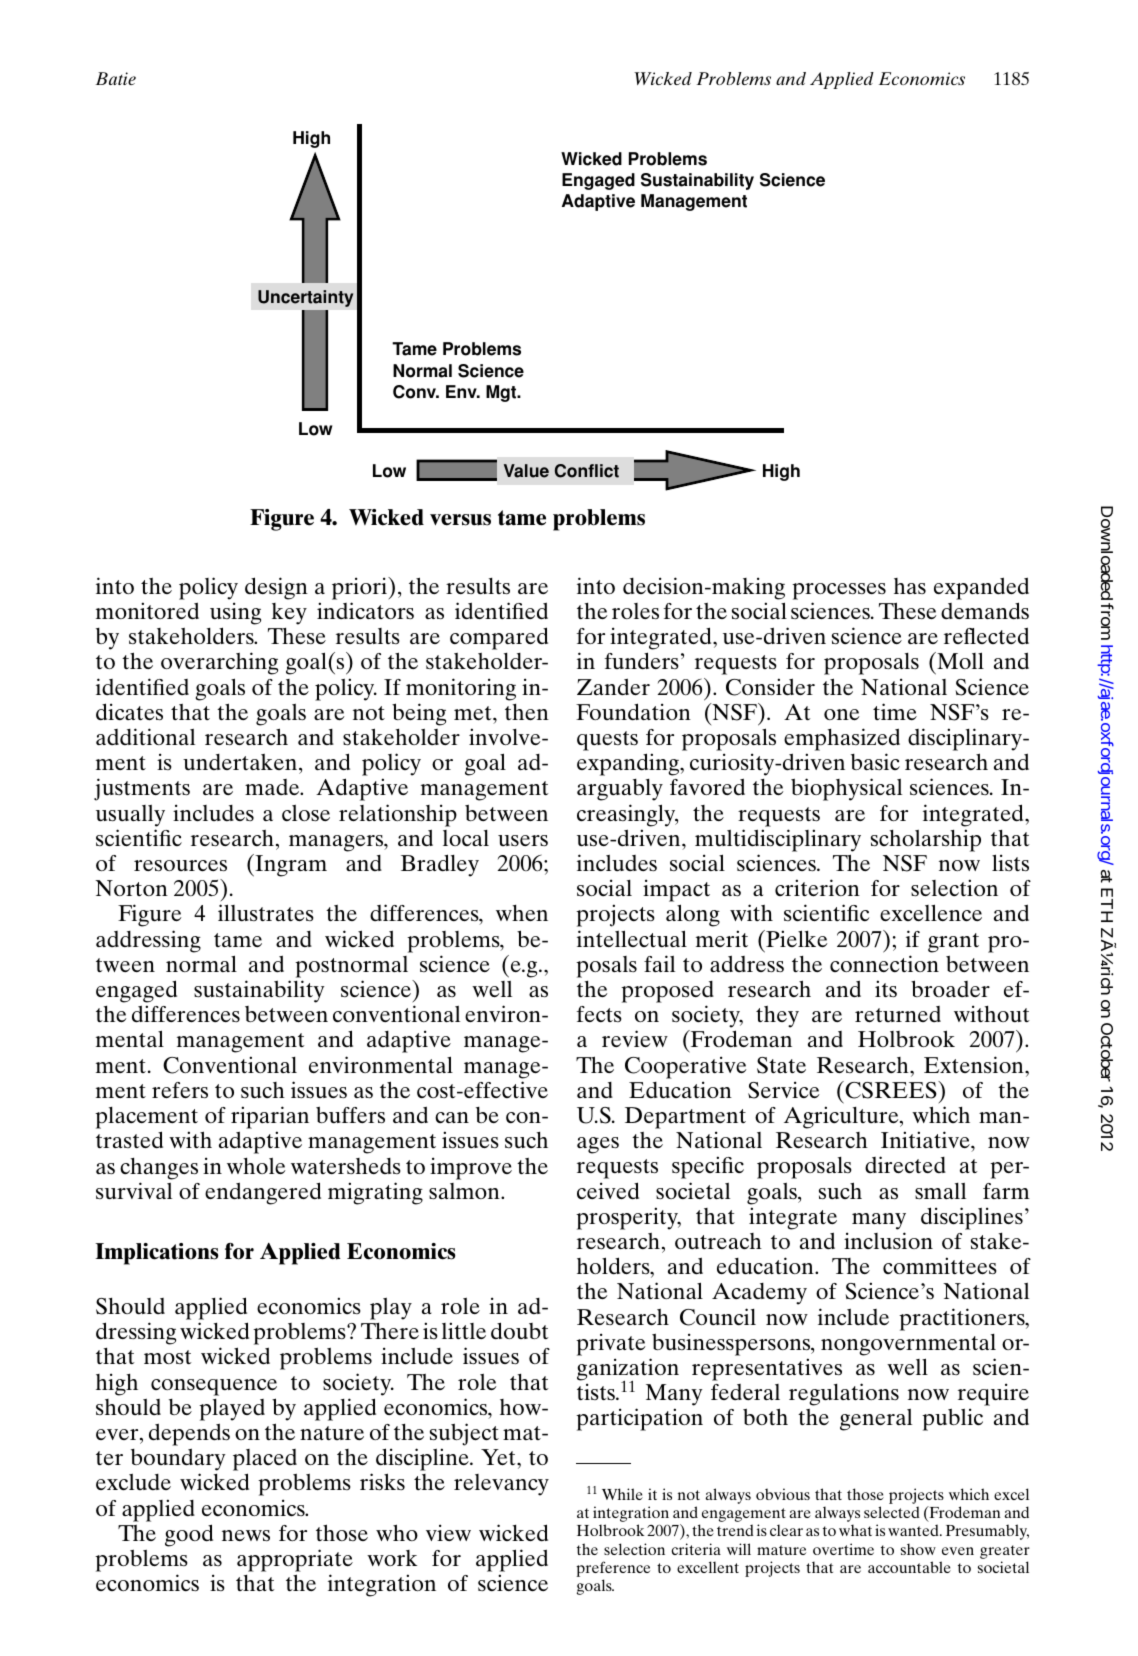  What do you see at coordinates (839, 591) in the image?
I see `processes` at bounding box center [839, 591].
